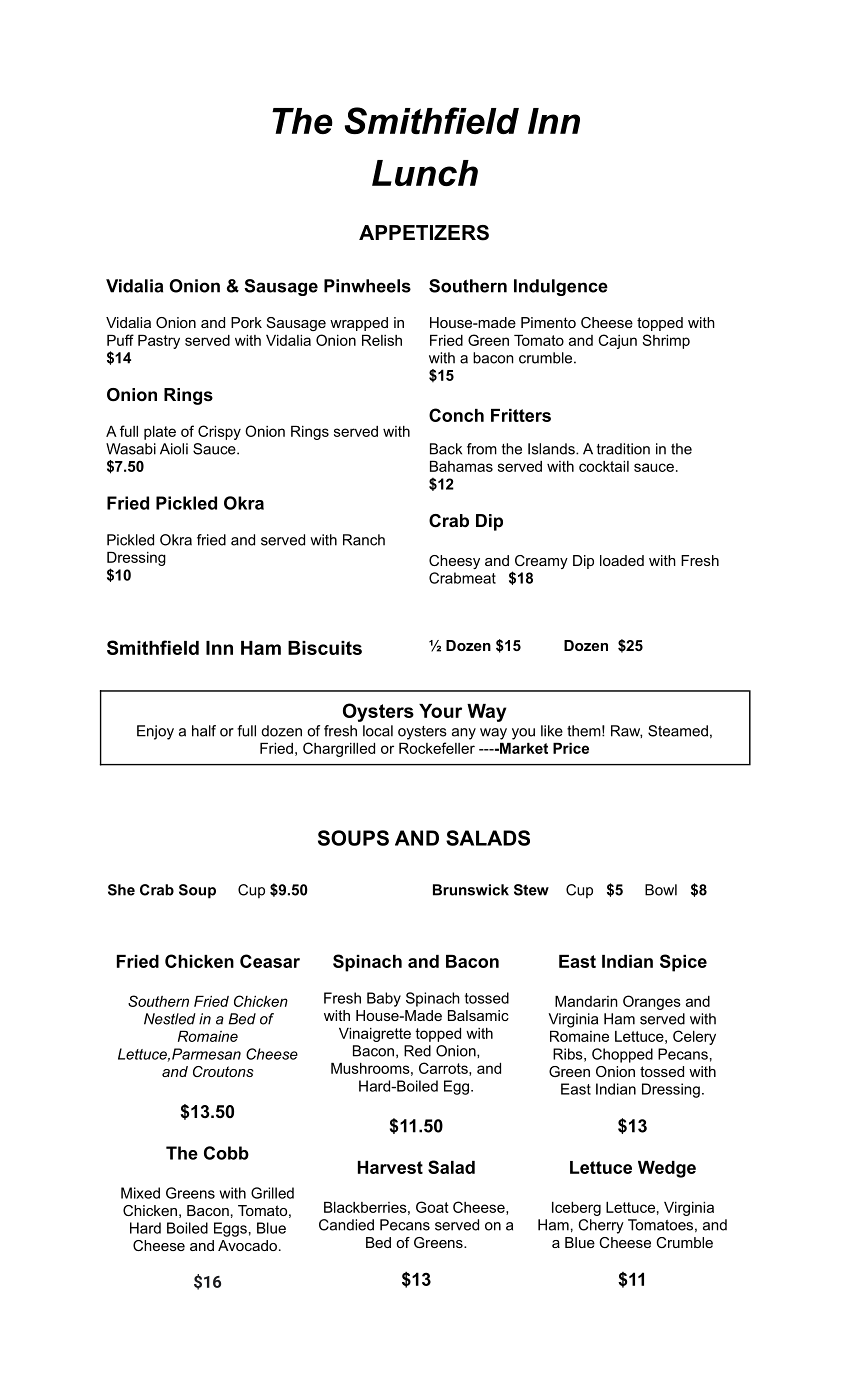 The height and width of the document is (1400, 849). I want to click on Indulgence, so click(561, 287).
